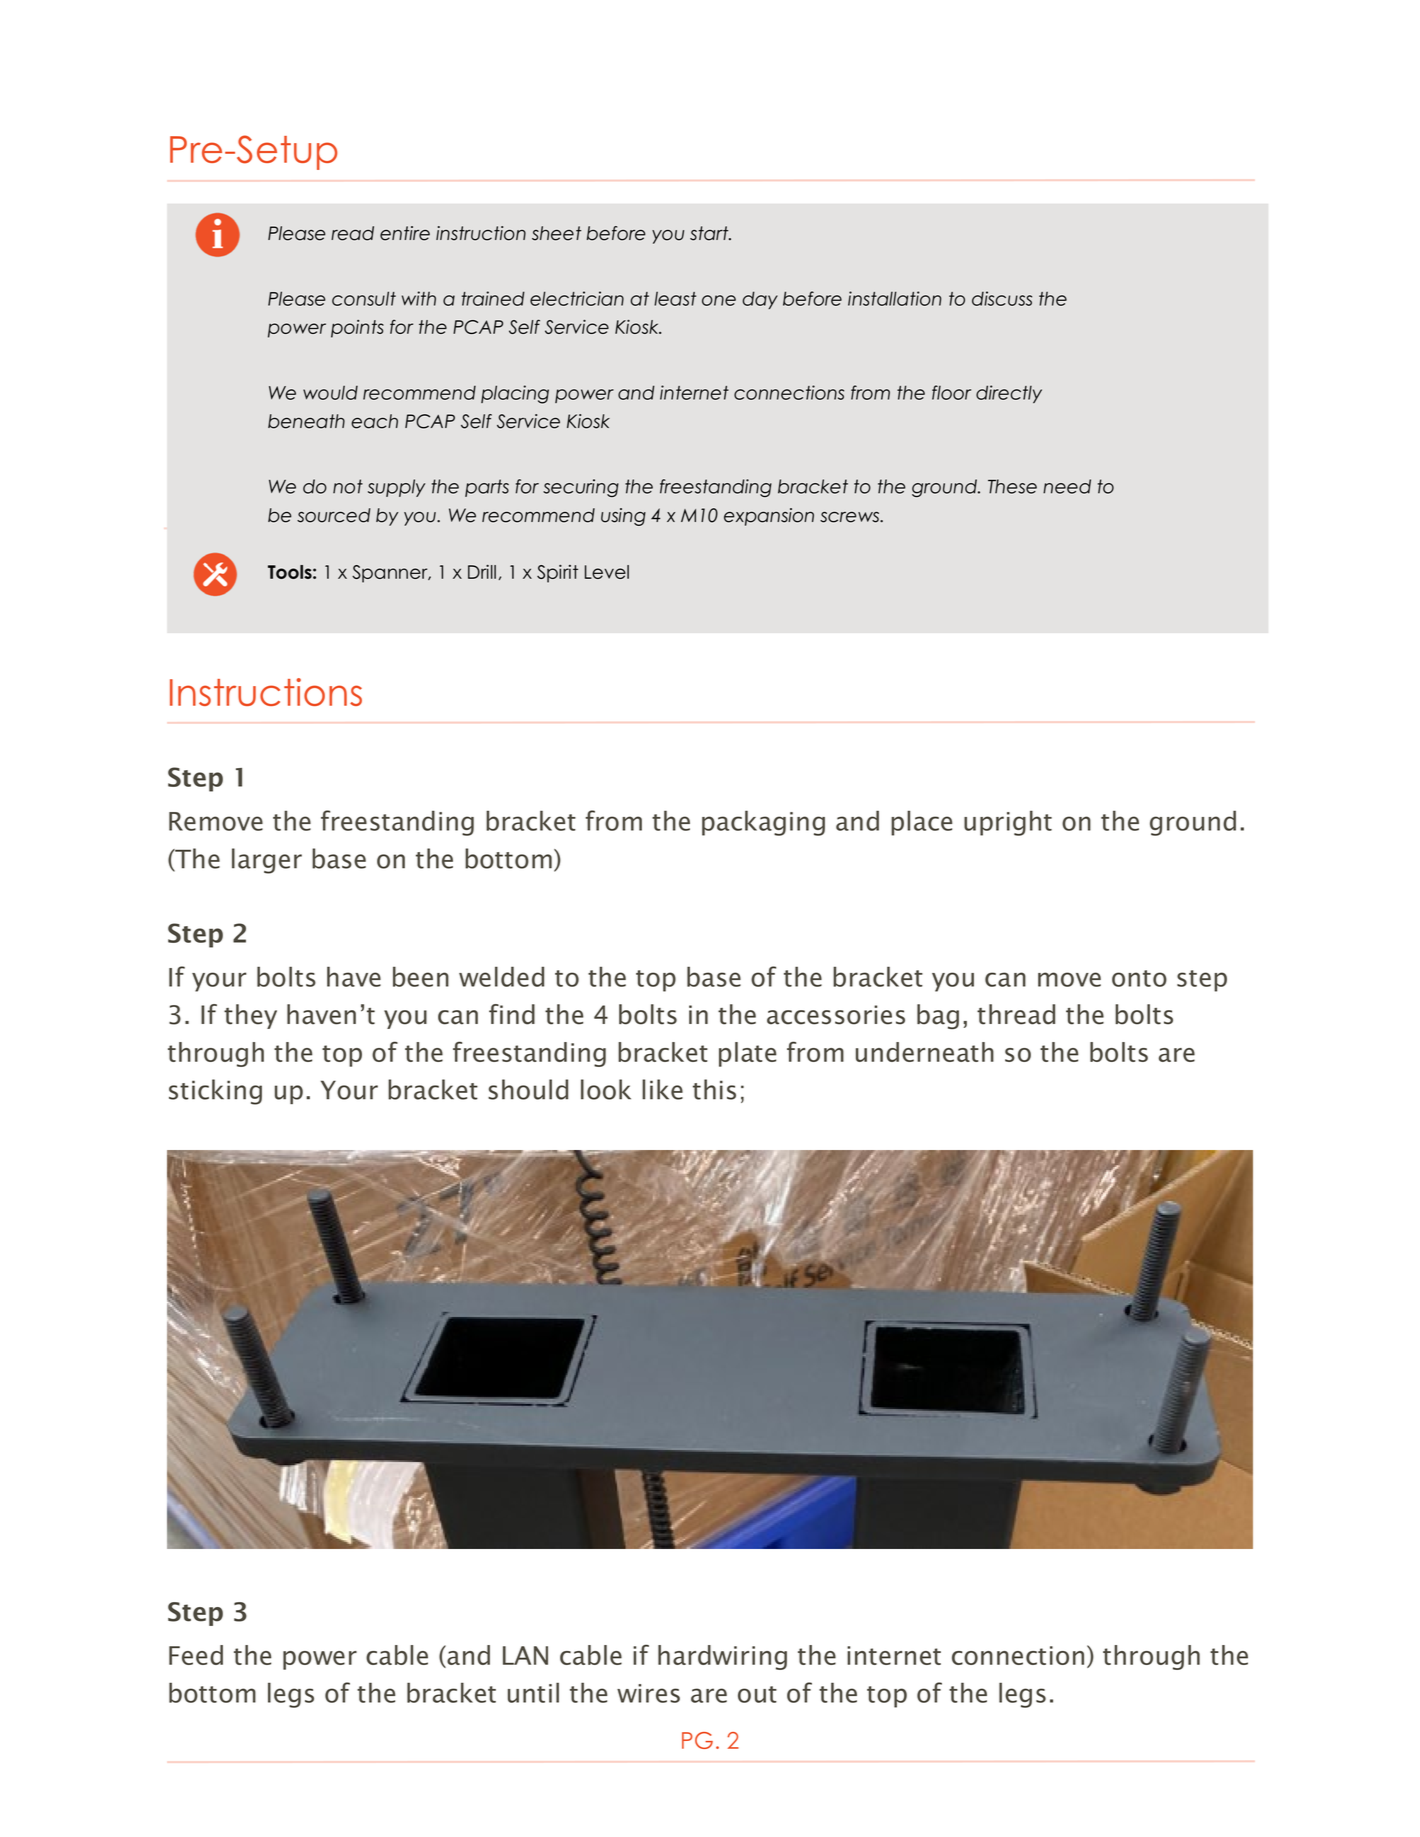  Describe the element at coordinates (747, 1054) in the document. I see `plate` at that location.
